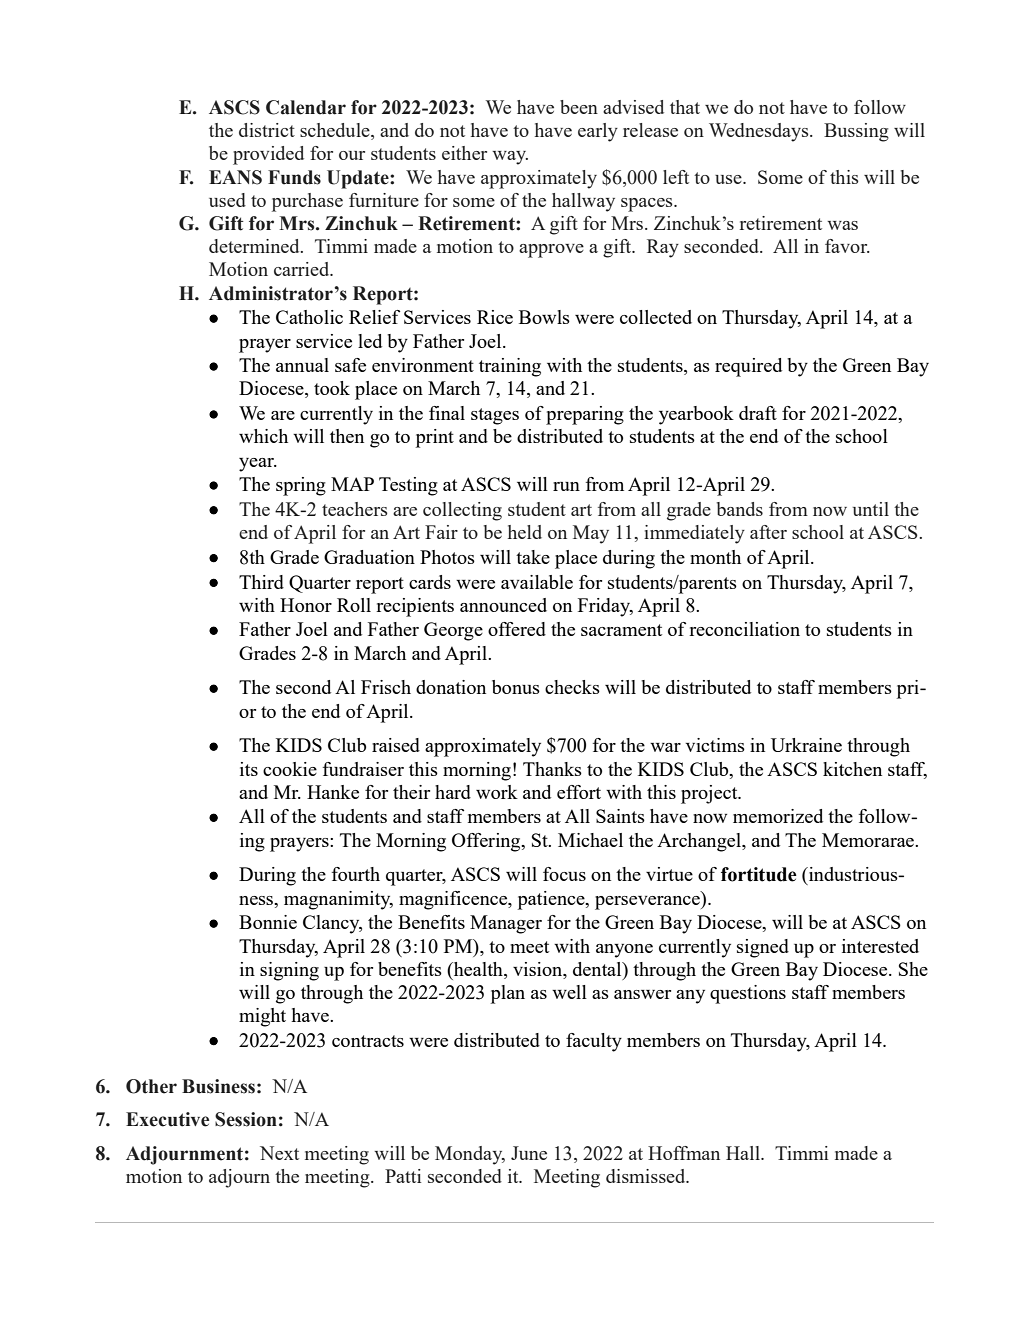 The height and width of the page is (1331, 1029). What do you see at coordinates (267, 130) in the page?
I see `district` at bounding box center [267, 130].
